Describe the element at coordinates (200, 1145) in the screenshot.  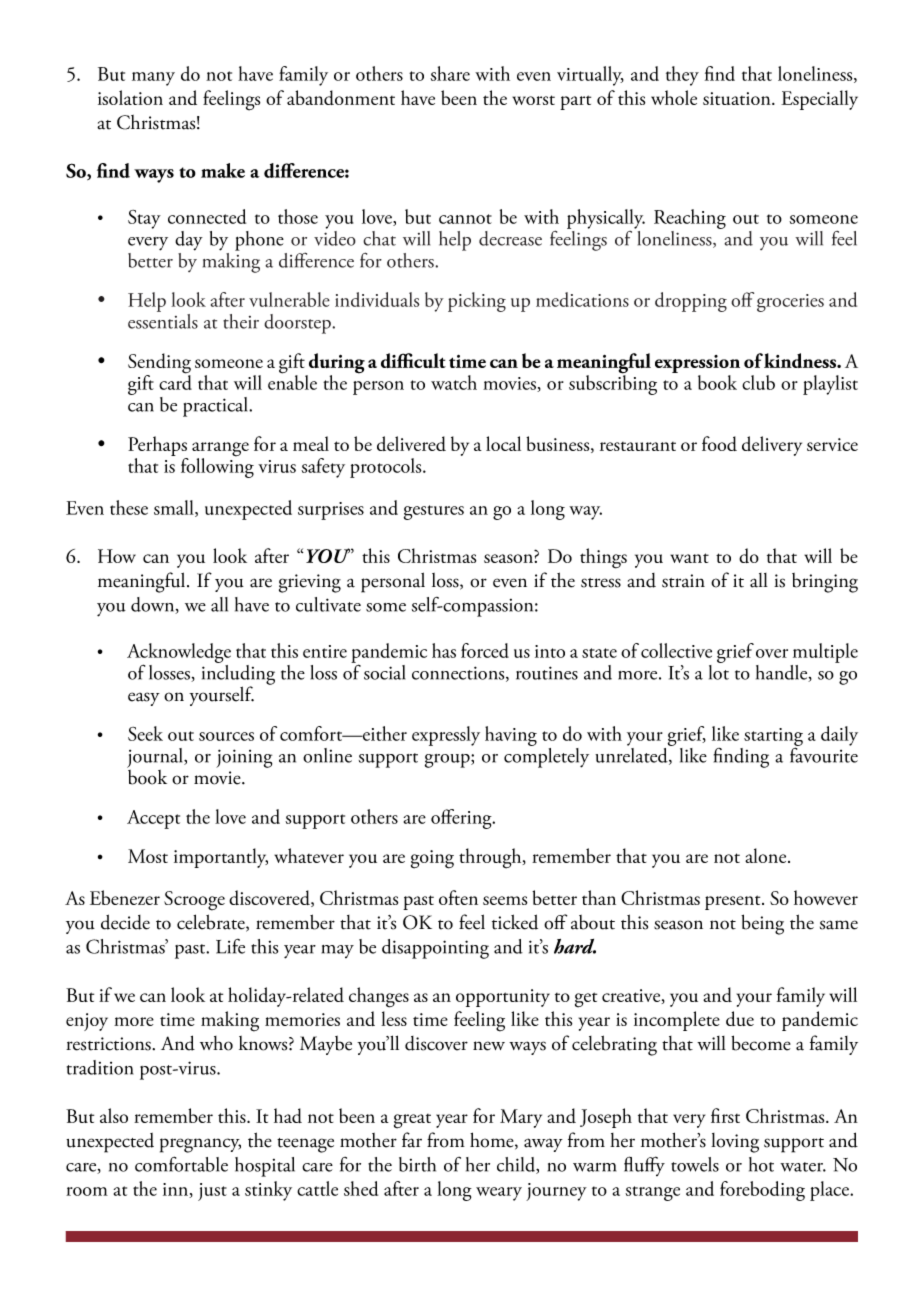
I see `pregnancy` at that location.
